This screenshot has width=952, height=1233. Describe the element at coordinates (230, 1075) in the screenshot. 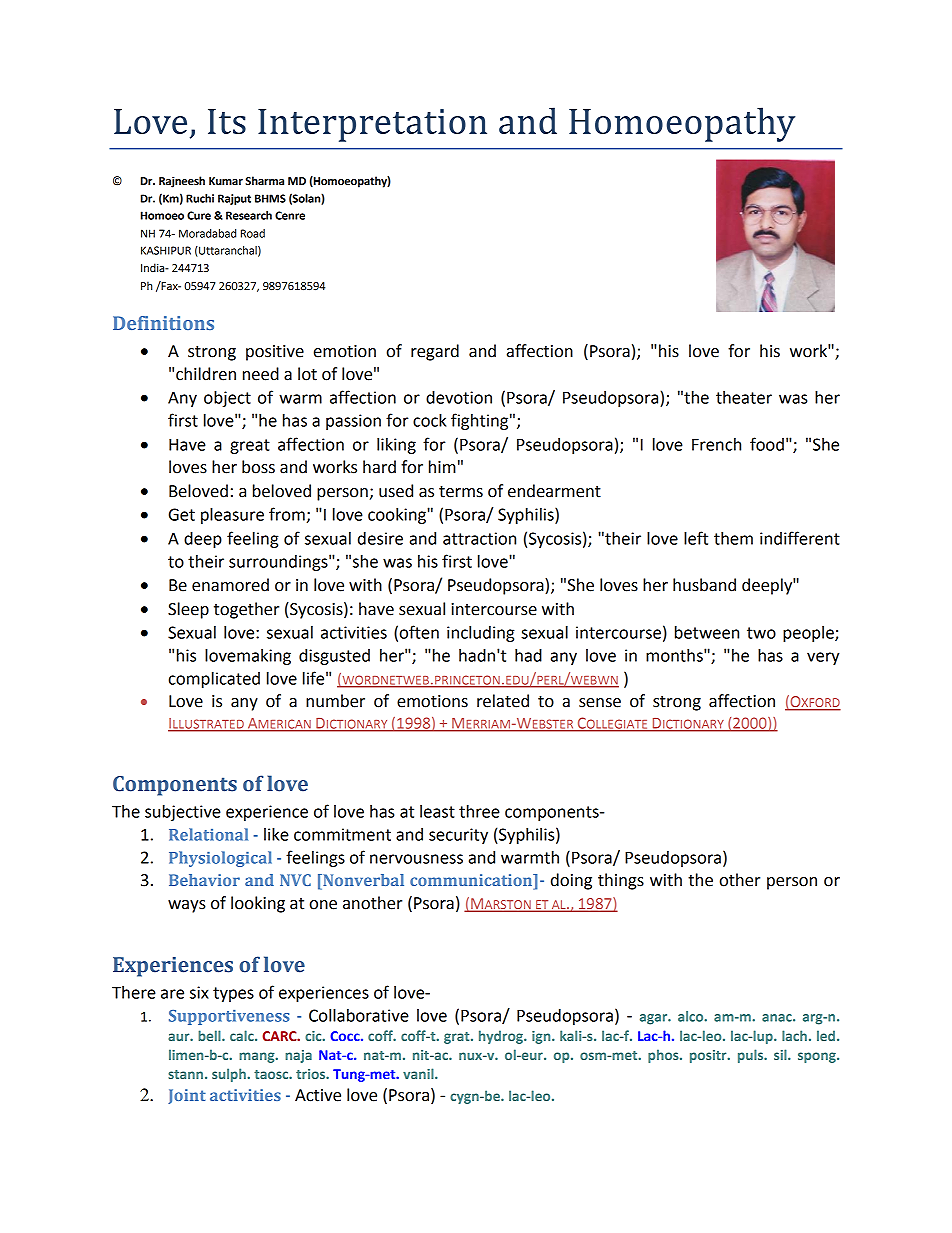

I see `sulph` at that location.
